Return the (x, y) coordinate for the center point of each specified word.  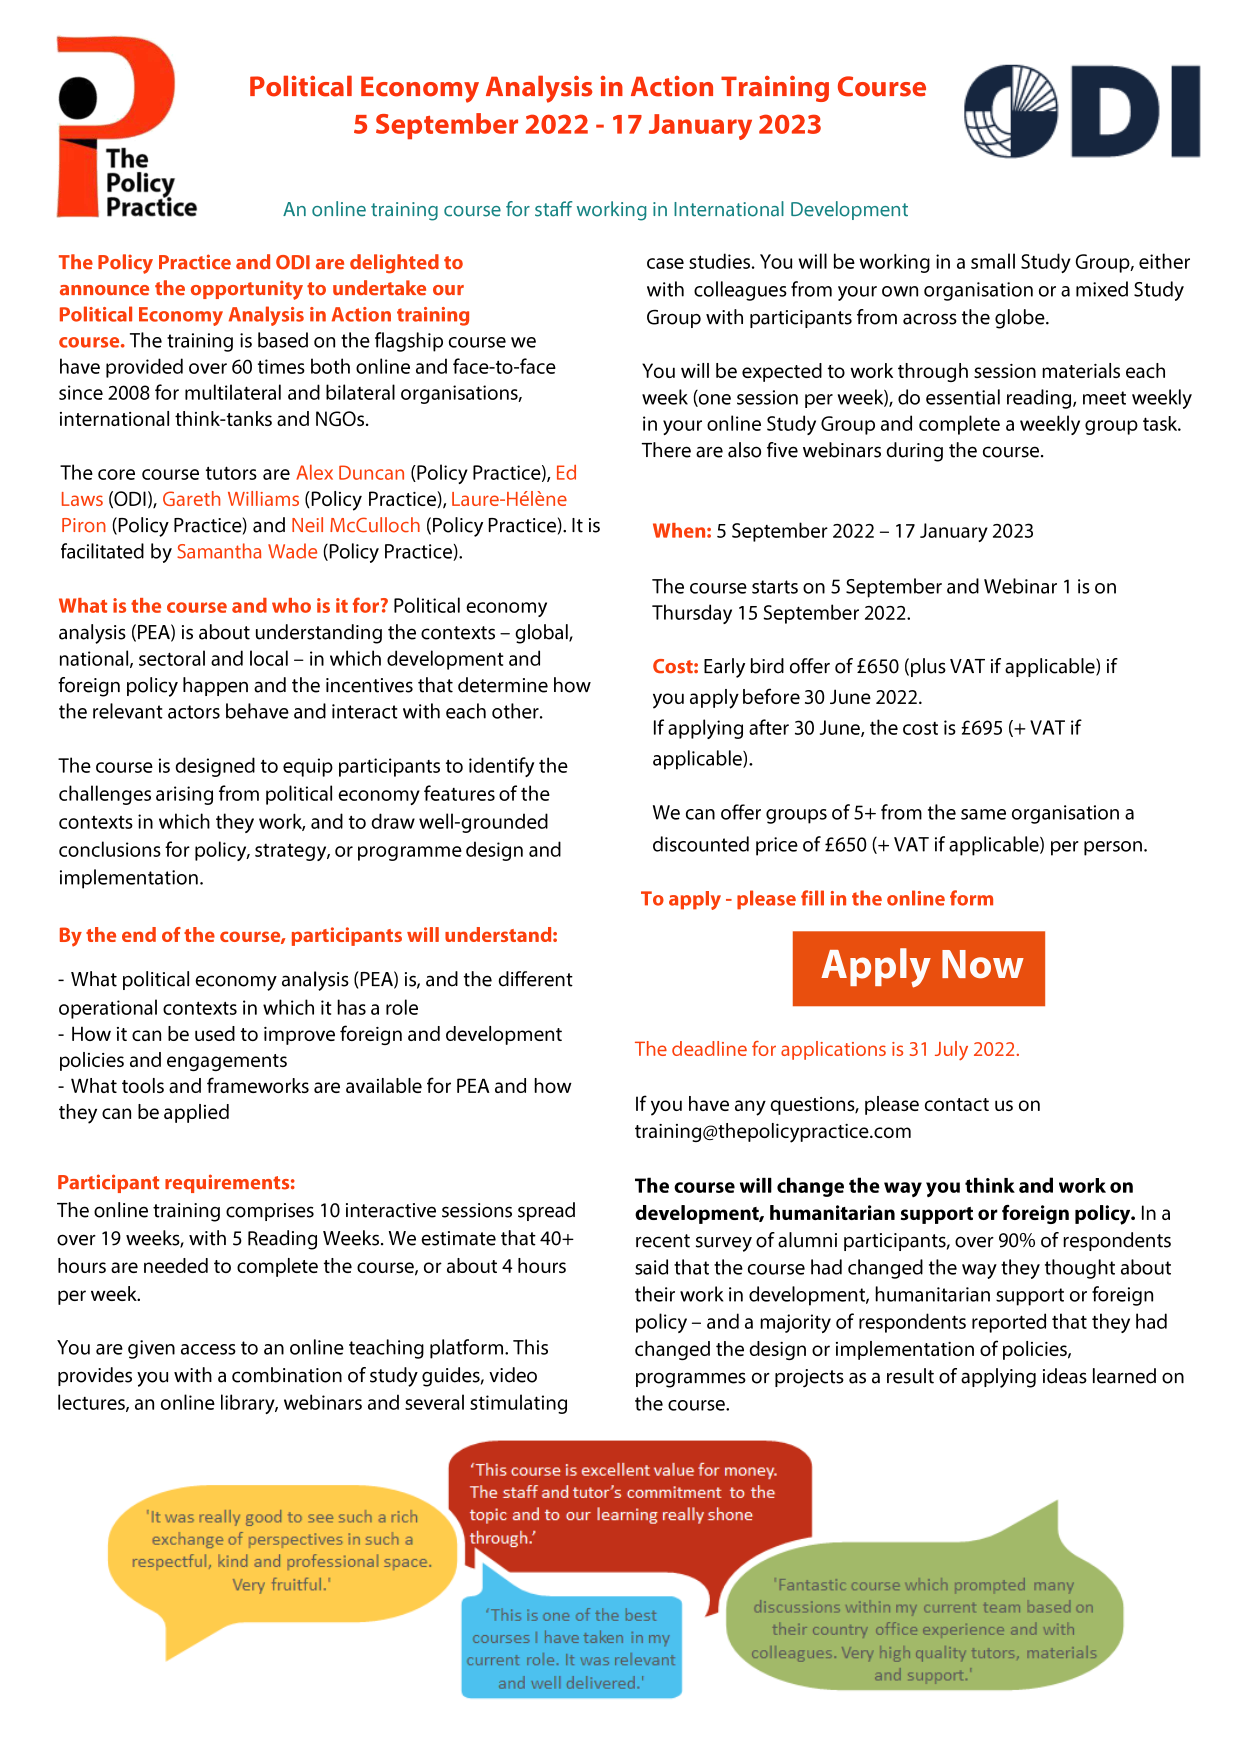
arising (184, 795)
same (983, 814)
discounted (701, 844)
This (530, 1347)
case (665, 263)
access (208, 1349)
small (993, 261)
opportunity (247, 290)
